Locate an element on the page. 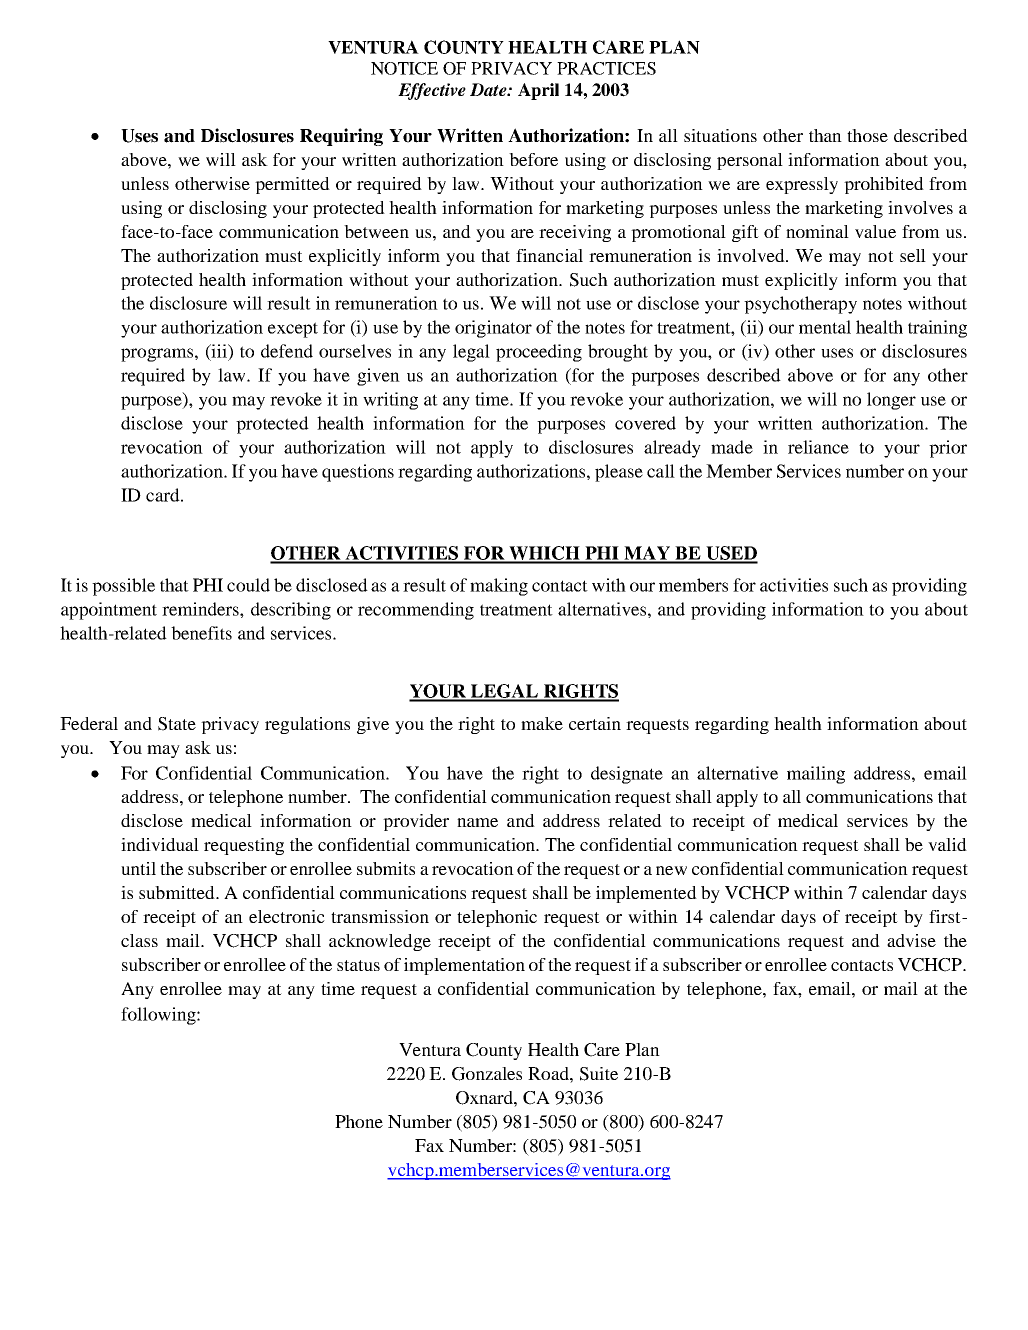 Image resolution: width=1028 pixels, height=1330 pixels. could is located at coordinates (248, 585).
